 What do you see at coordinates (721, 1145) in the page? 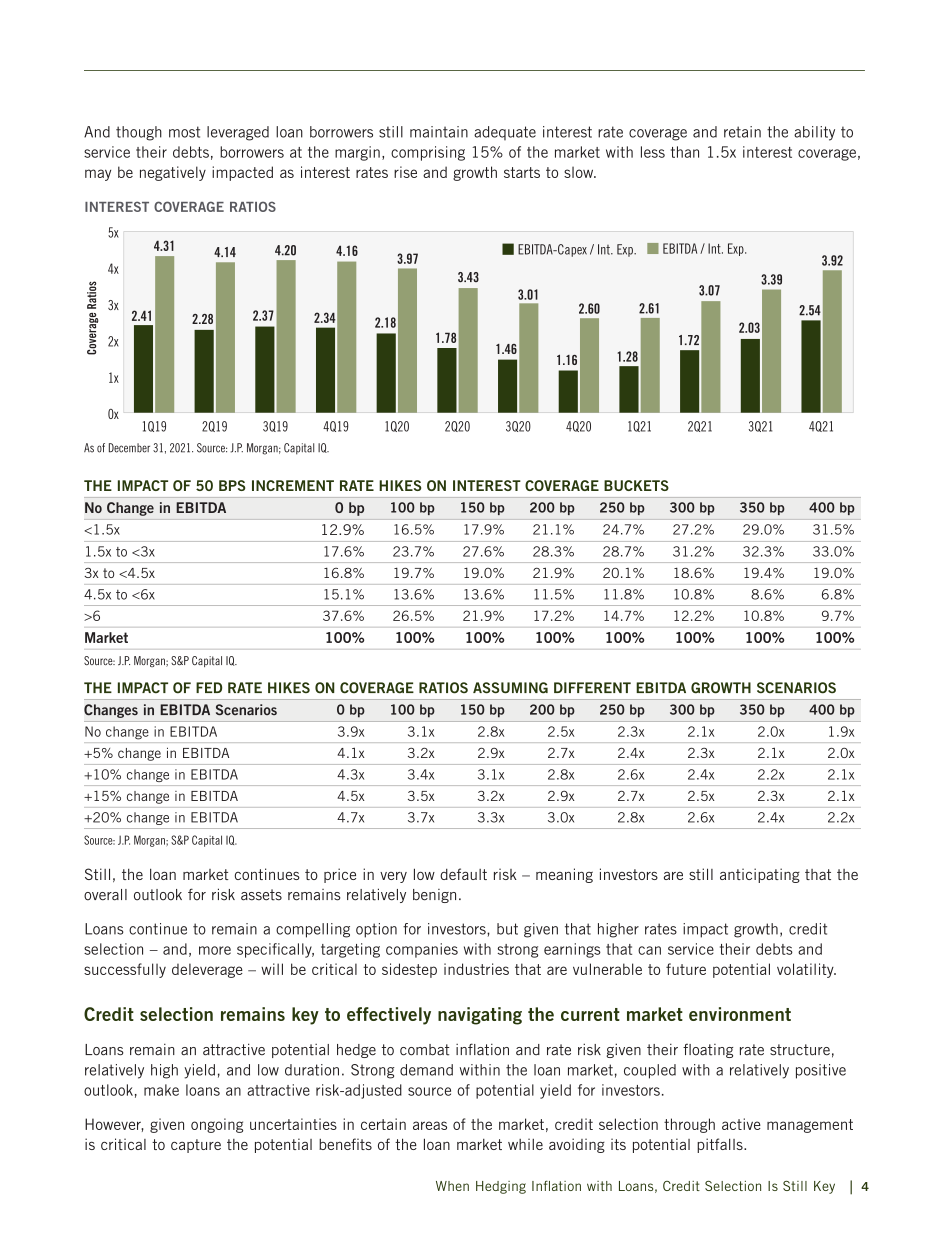
I see `pitfalls` at bounding box center [721, 1145].
